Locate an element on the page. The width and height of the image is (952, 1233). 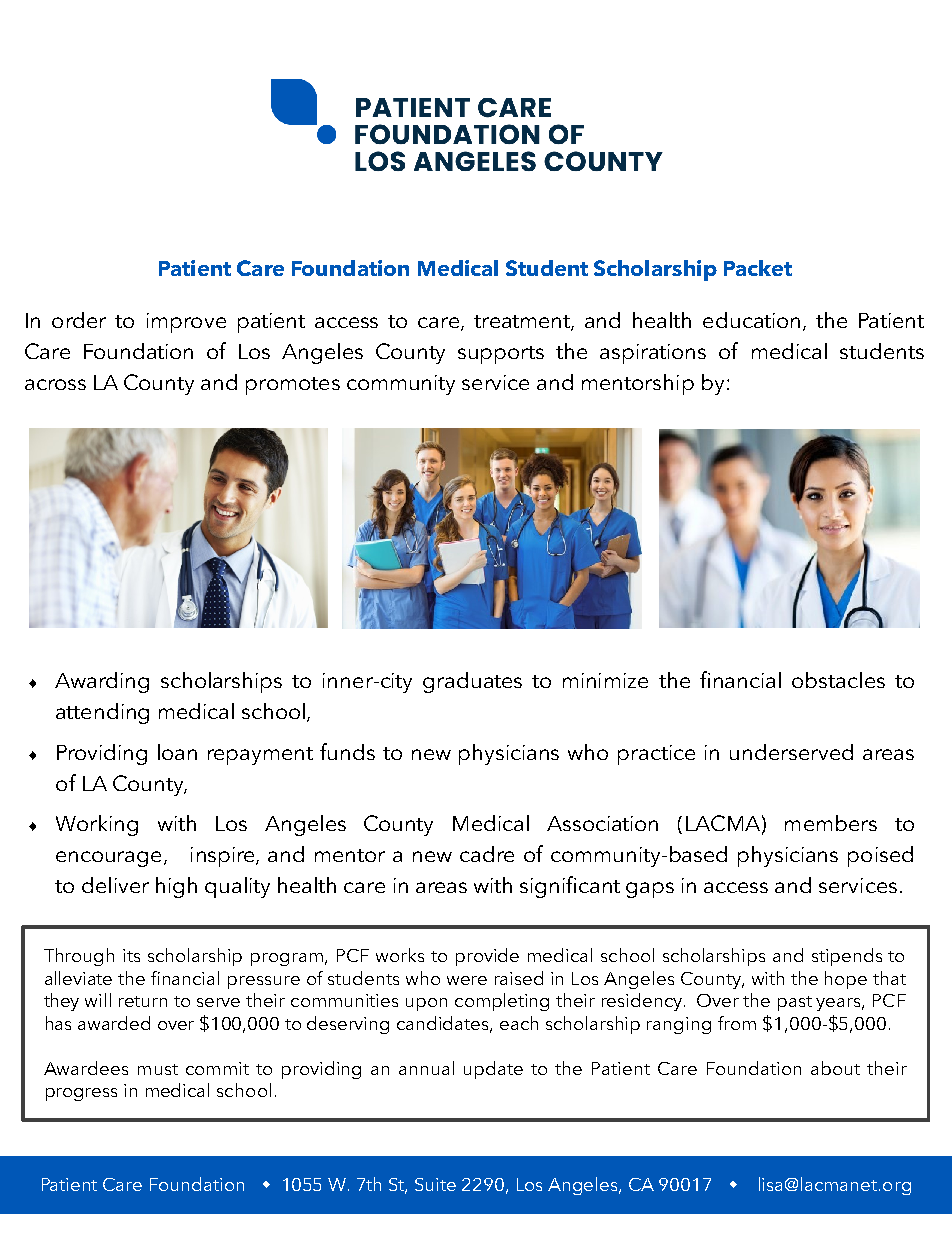
progress is located at coordinates (81, 1094).
